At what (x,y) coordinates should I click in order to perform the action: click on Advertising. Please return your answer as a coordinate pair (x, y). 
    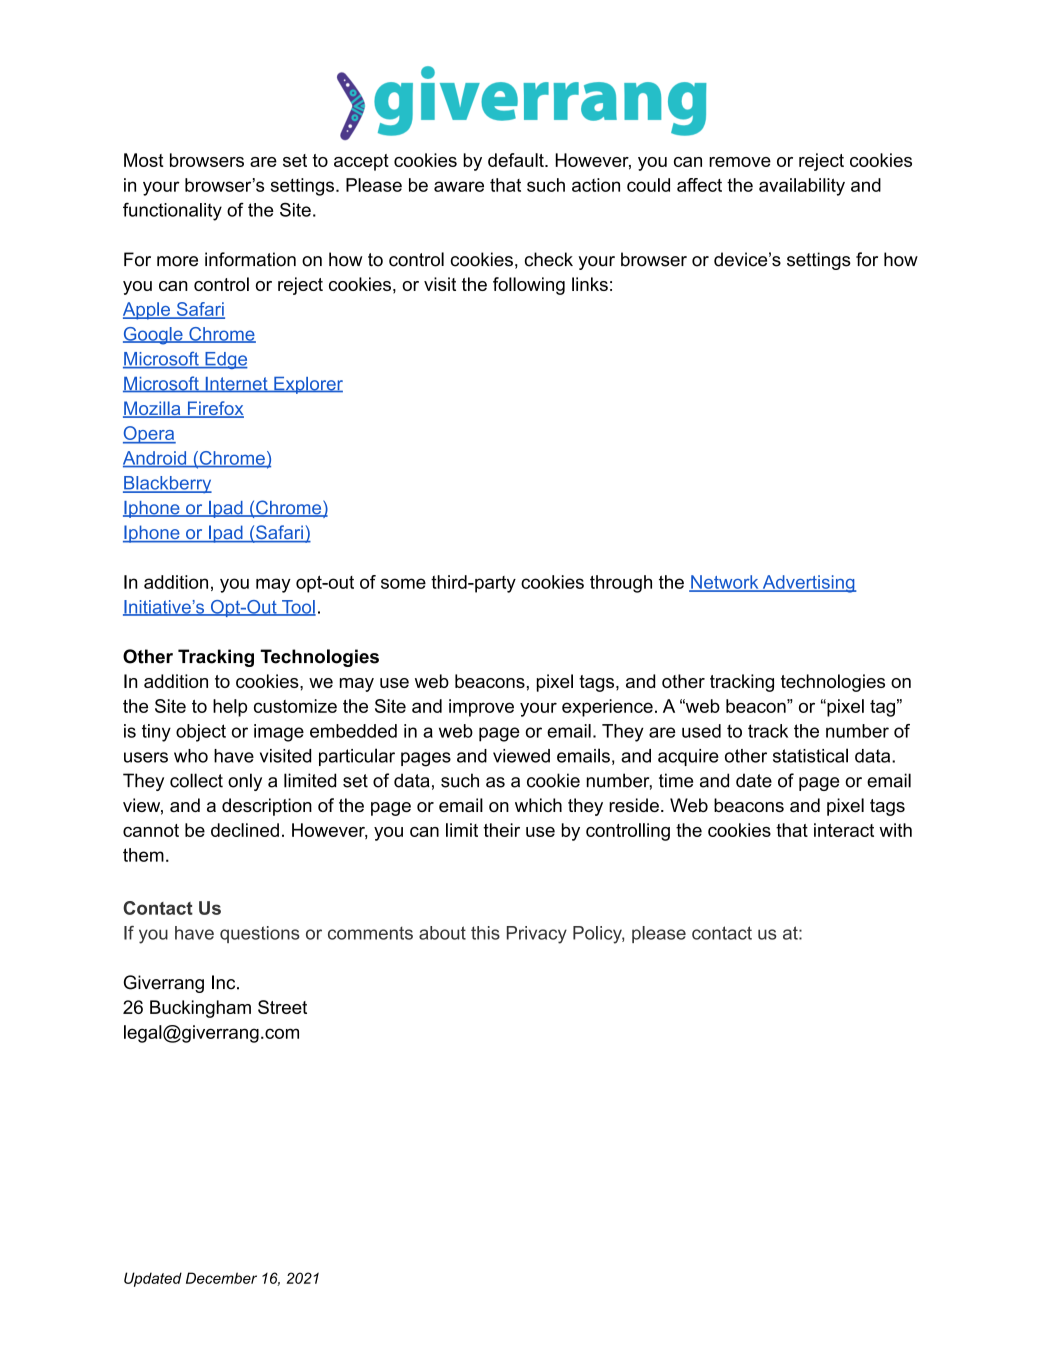
    Looking at the image, I should click on (808, 584).
